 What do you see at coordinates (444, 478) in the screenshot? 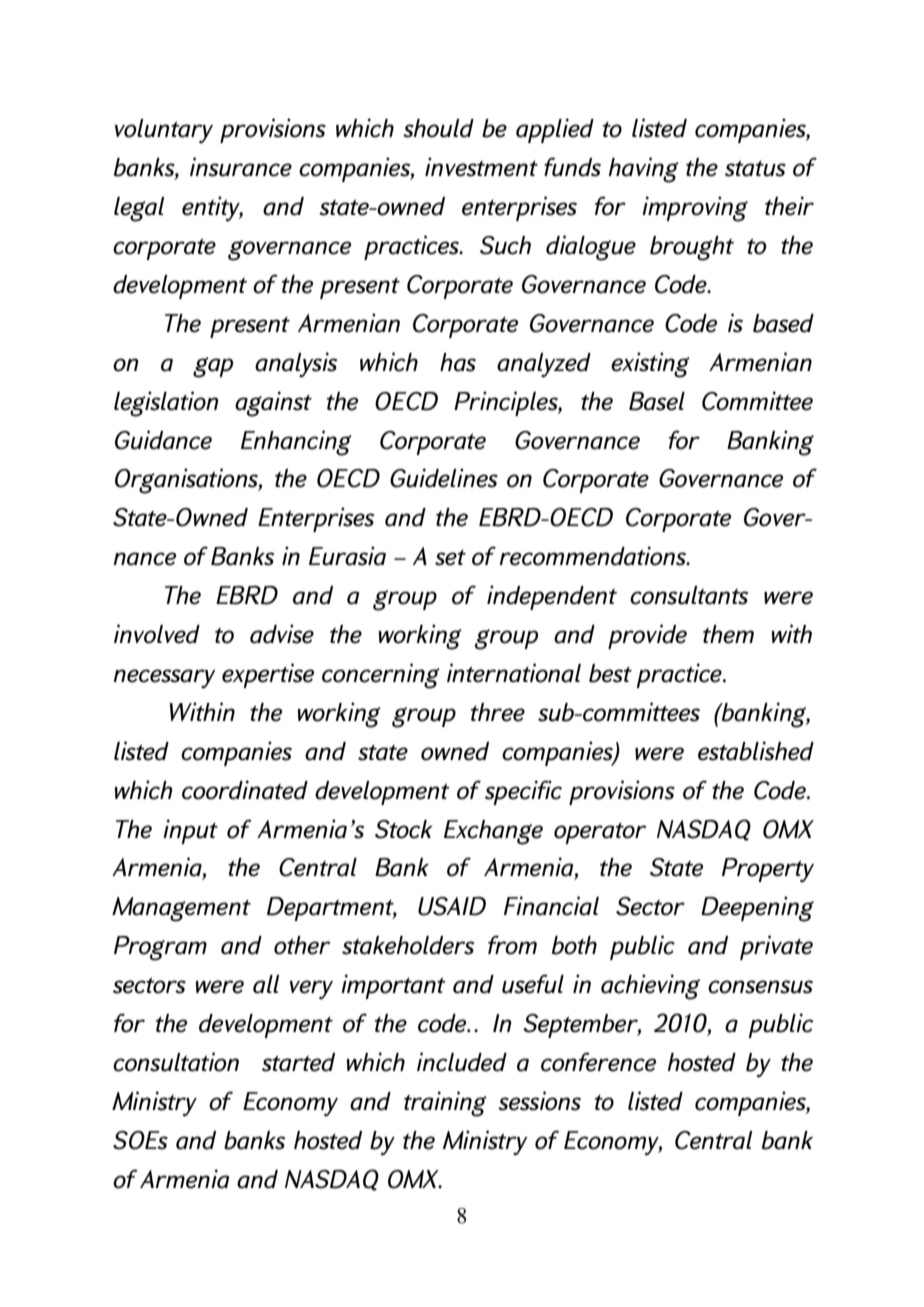
I see `Guidelines` at bounding box center [444, 478].
